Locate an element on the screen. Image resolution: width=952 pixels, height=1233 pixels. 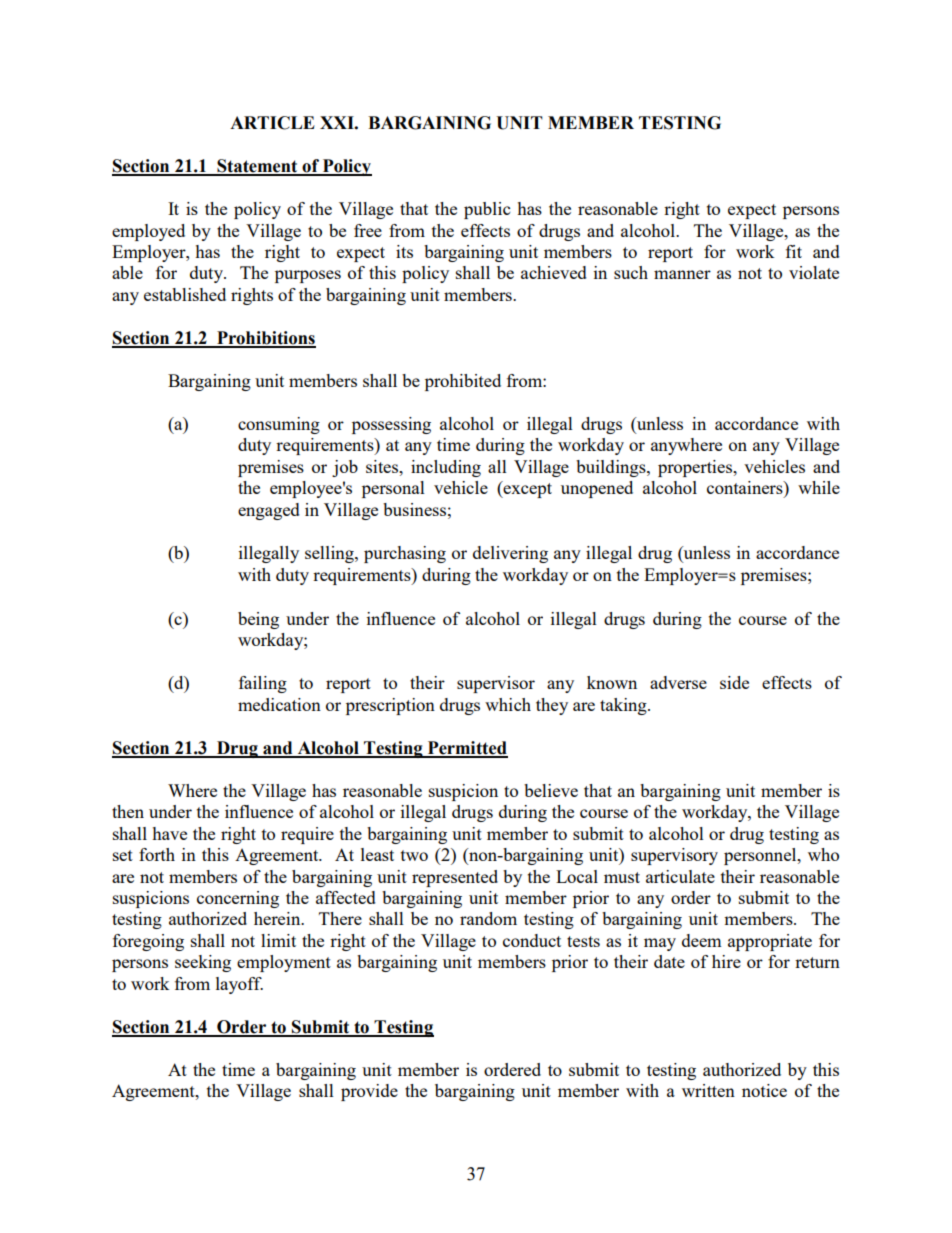
notice is located at coordinates (764, 1090).
